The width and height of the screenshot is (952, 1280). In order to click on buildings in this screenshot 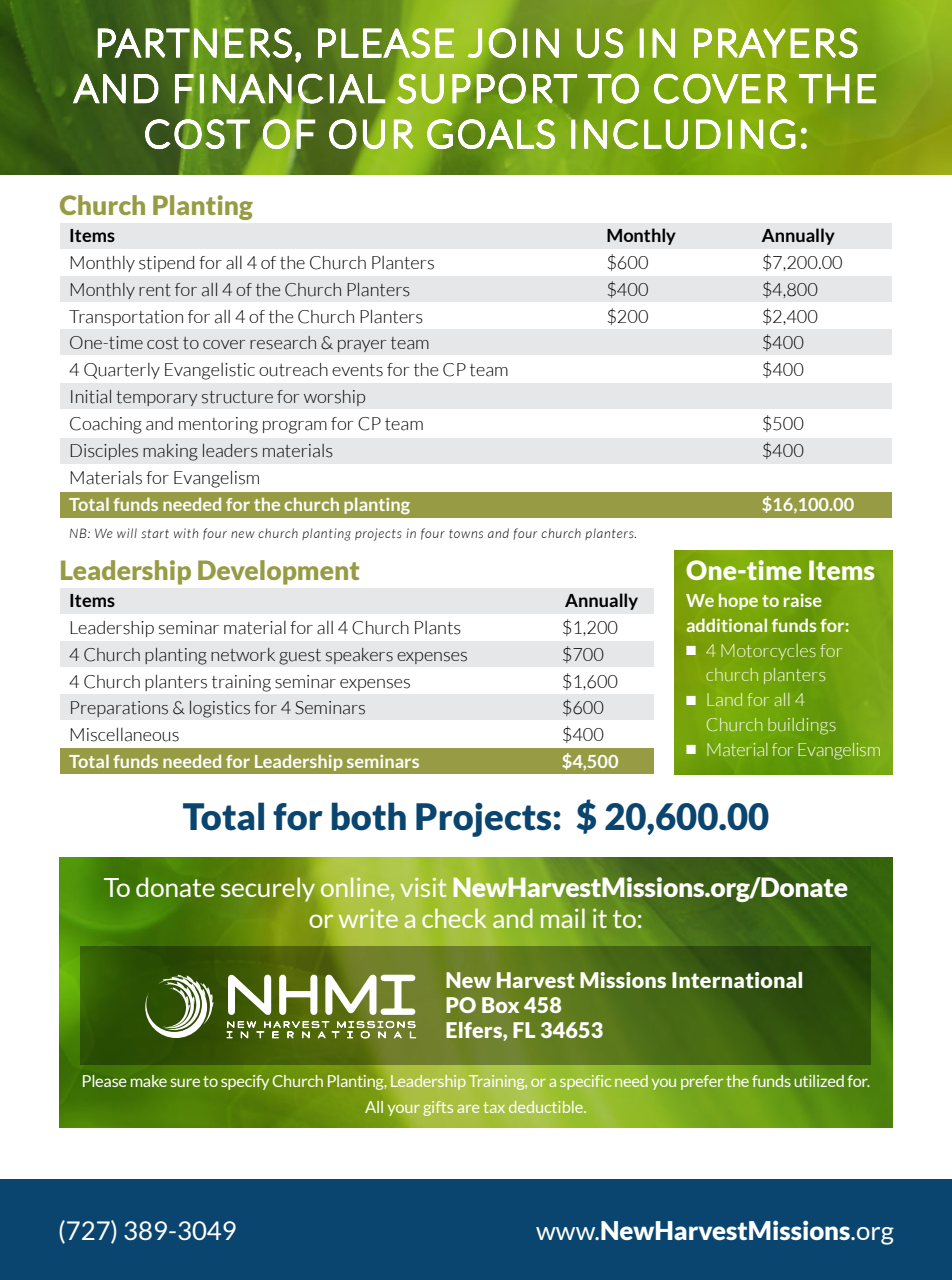, I will do `click(802, 726)`.
